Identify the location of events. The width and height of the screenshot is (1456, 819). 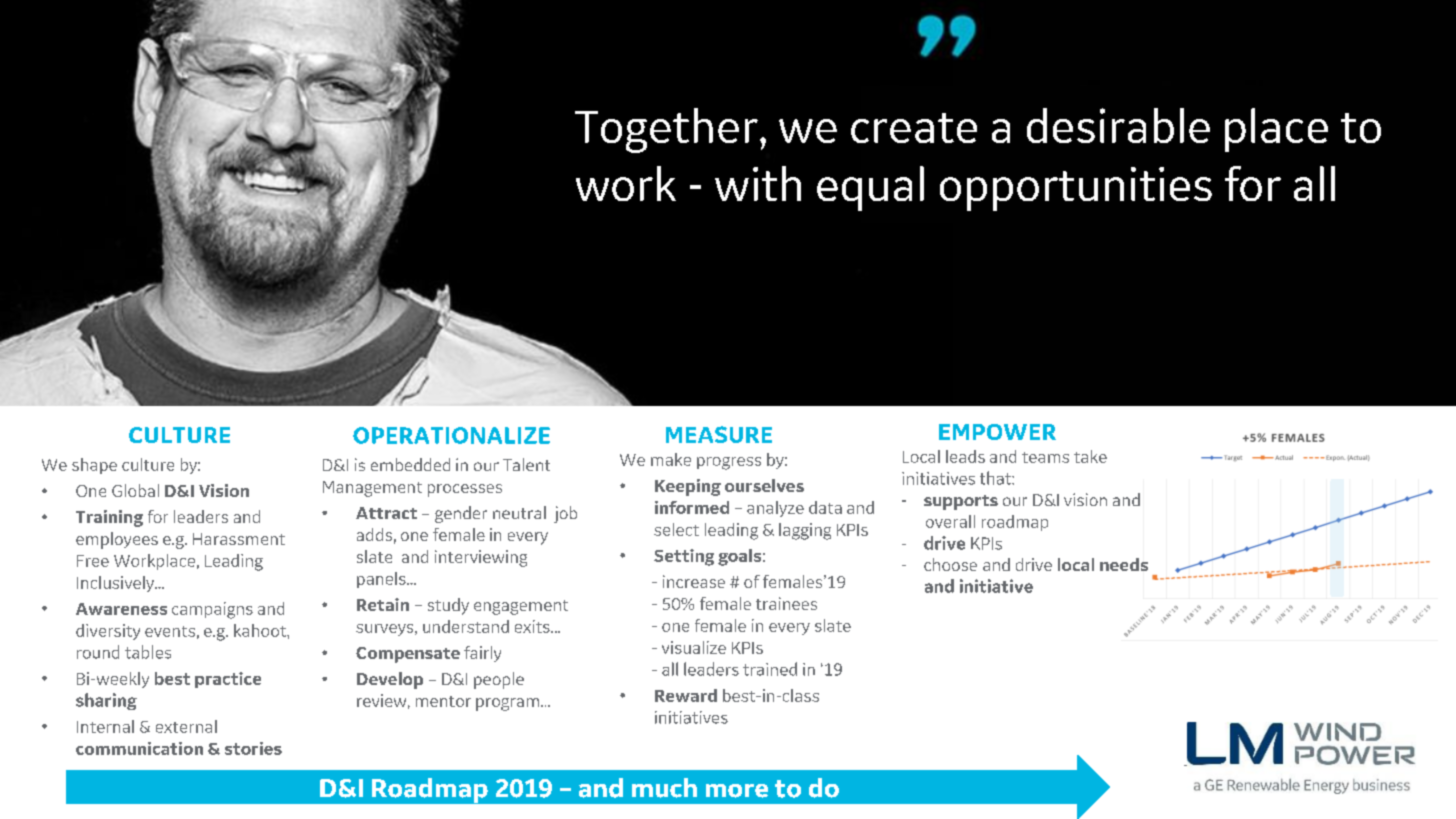
(170, 631).
